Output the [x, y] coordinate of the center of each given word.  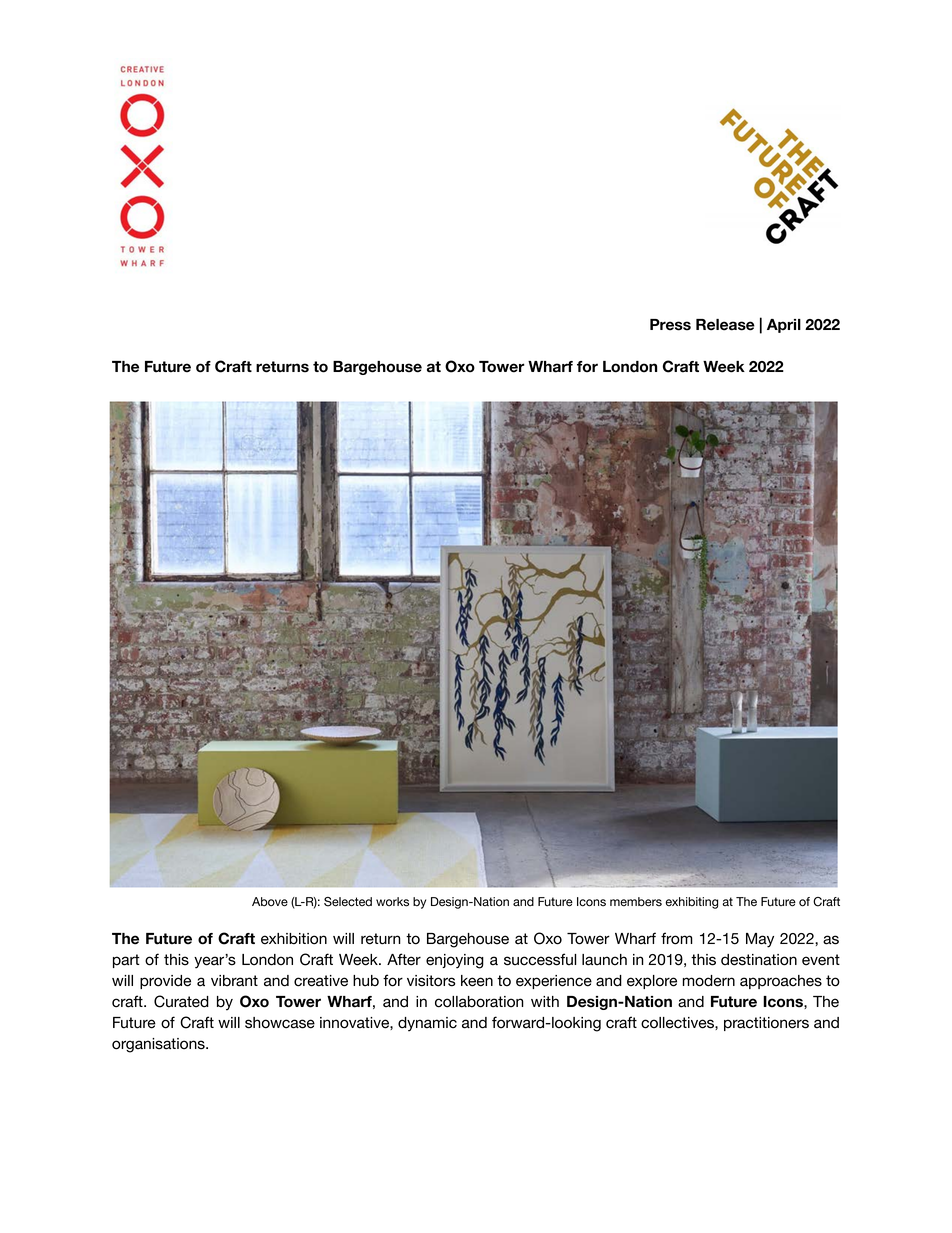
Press [670, 325]
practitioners [766, 1024]
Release [725, 325]
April [784, 326]
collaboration [479, 1002]
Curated [181, 1001]
